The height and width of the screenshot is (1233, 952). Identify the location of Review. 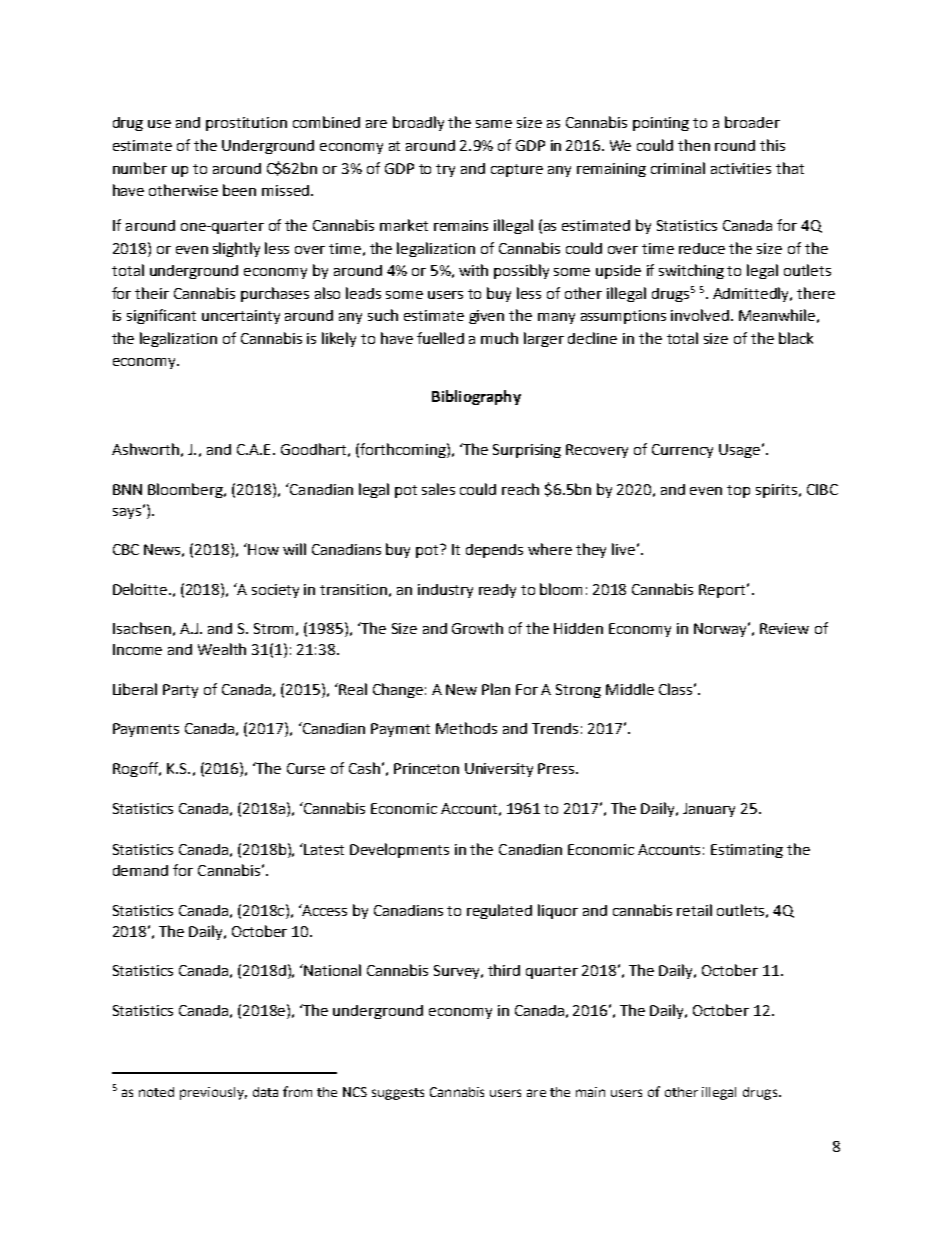
(784, 628).
